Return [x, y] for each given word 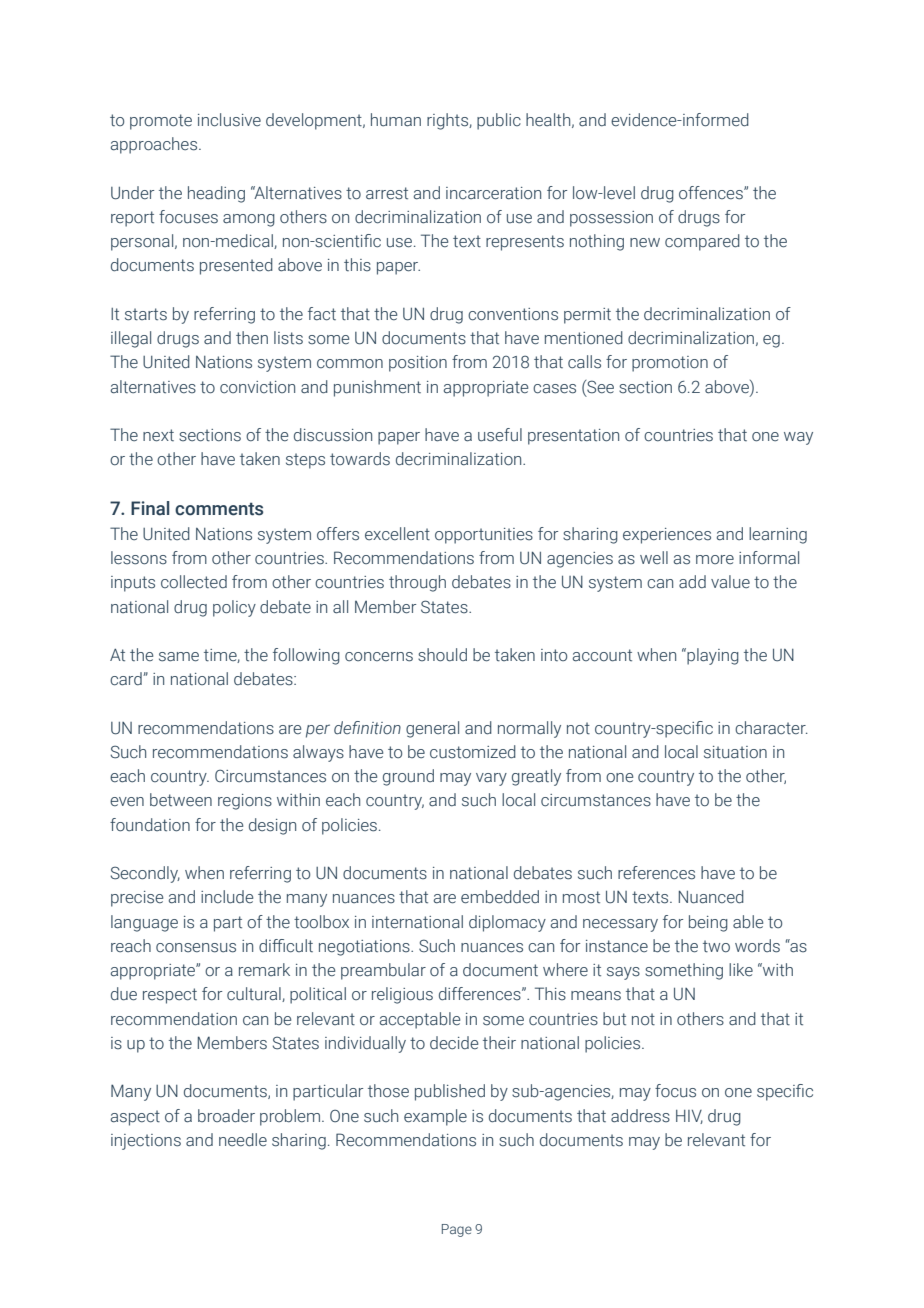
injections [146, 1142]
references [656, 873]
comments [219, 509]
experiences [667, 536]
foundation [150, 825]
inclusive [229, 120]
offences [712, 193]
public [499, 121]
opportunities [484, 536]
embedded [500, 897]
